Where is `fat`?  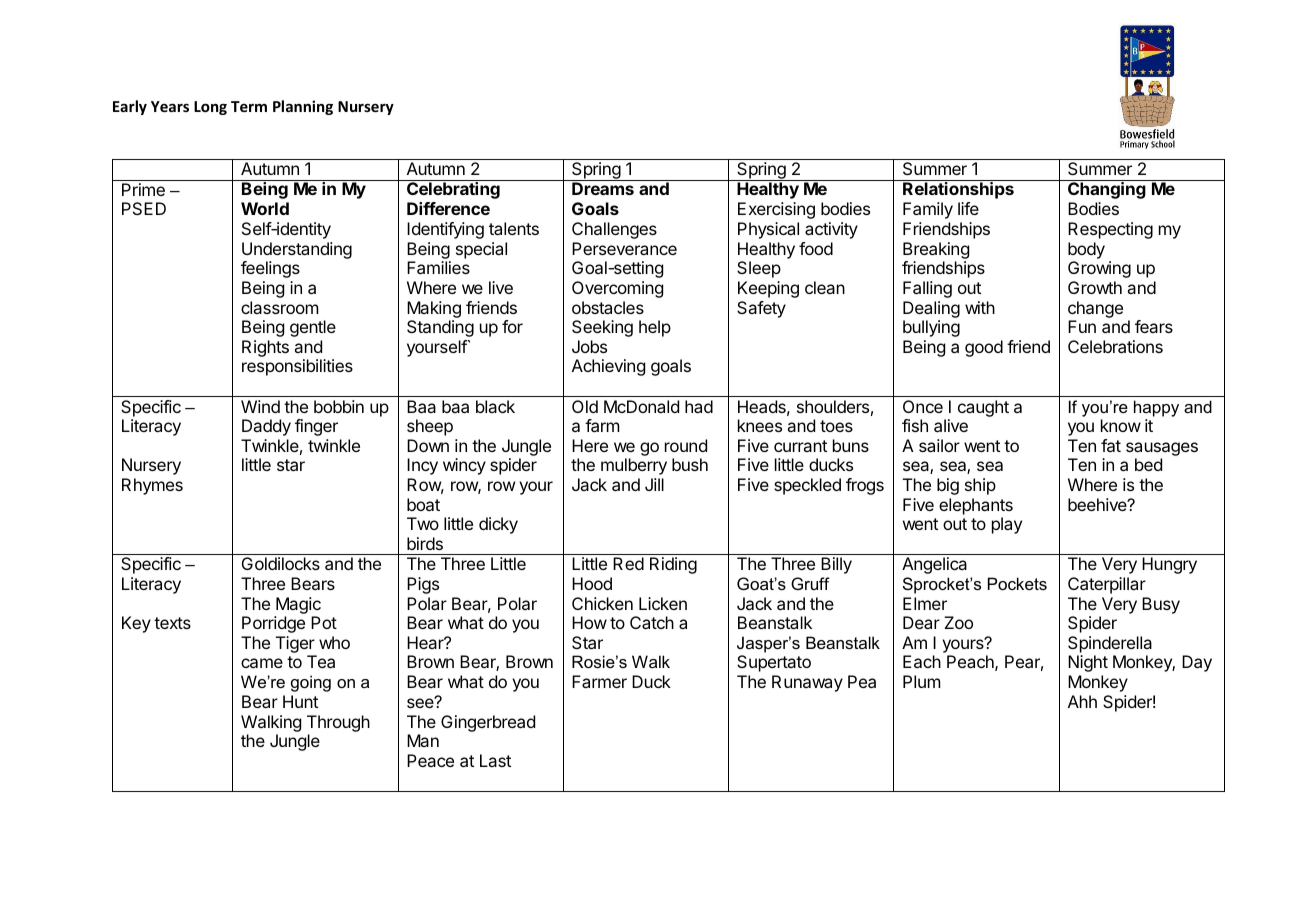
fat is located at coordinates (1111, 445).
